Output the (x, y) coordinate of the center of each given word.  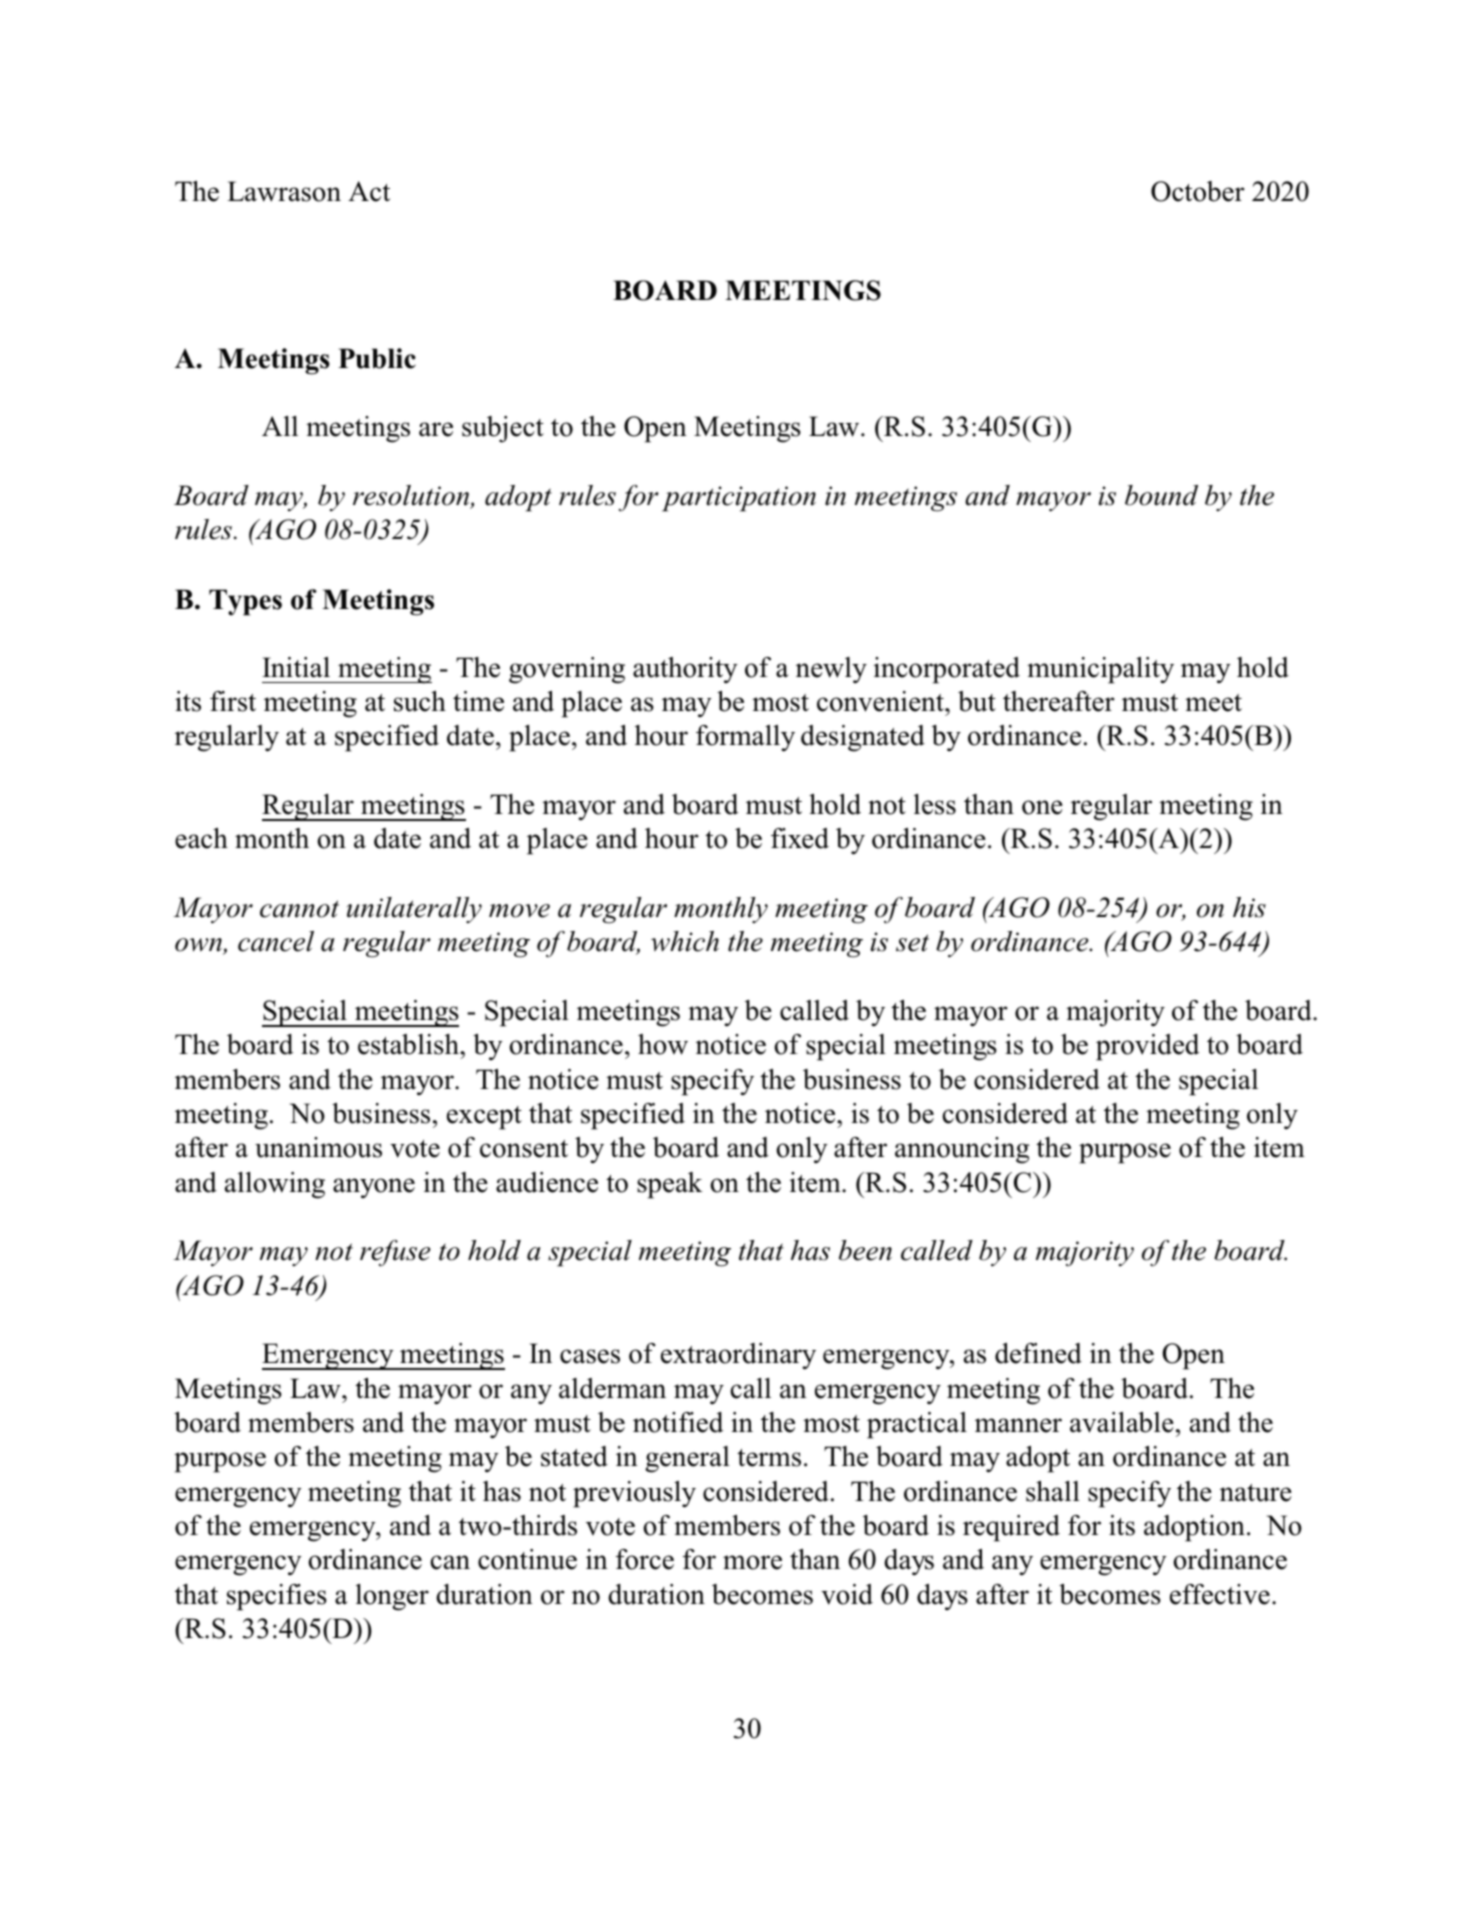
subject (503, 429)
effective (1220, 1594)
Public (377, 358)
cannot (299, 909)
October (1198, 191)
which (685, 941)
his (1249, 907)
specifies (277, 1597)
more (752, 1562)
